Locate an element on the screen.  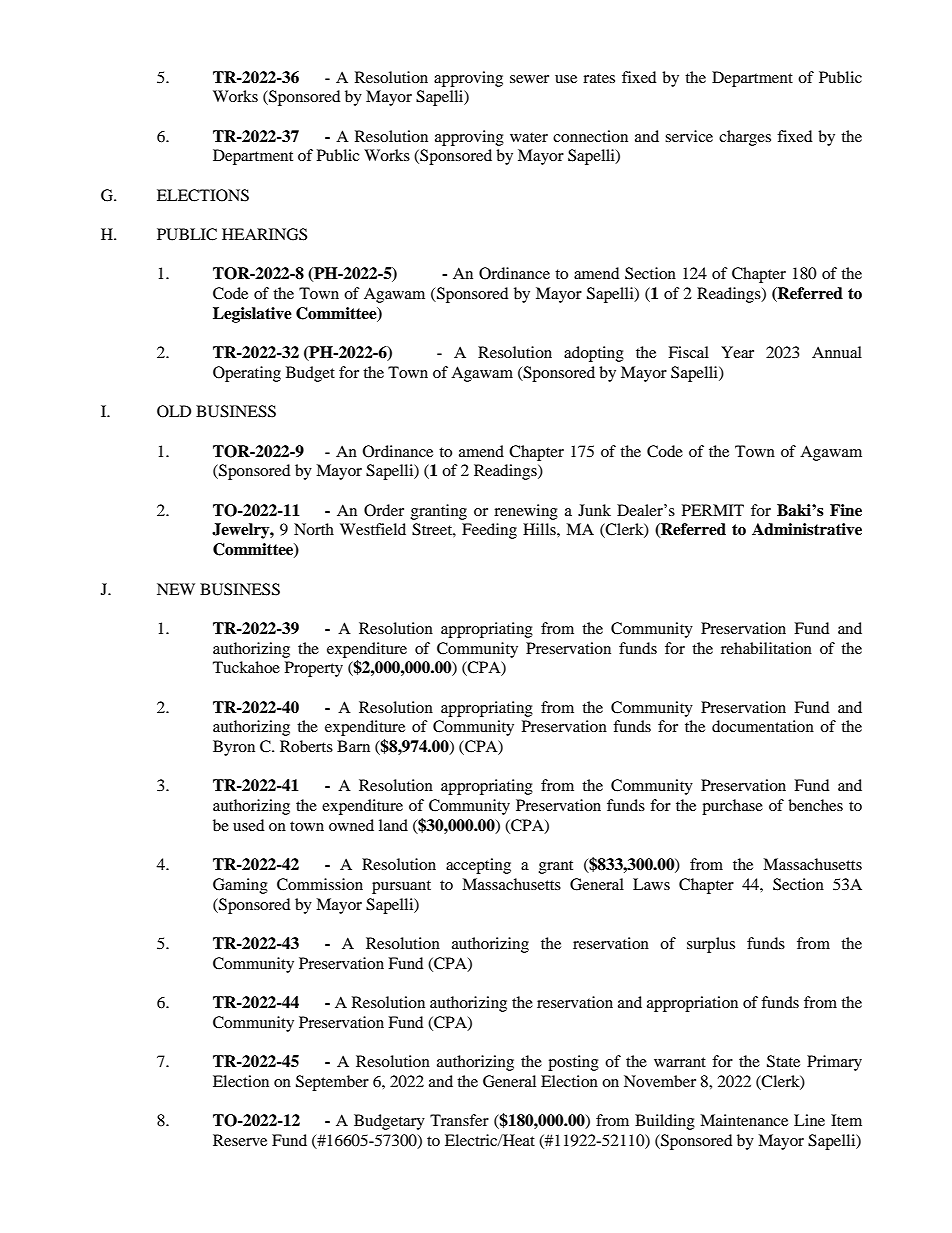
Byron is located at coordinates (234, 748).
